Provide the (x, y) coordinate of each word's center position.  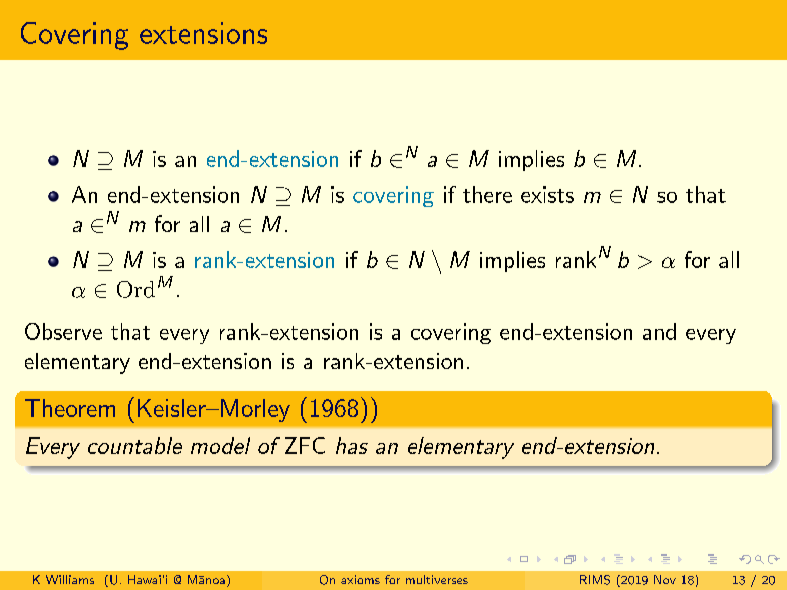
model (220, 445)
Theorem (70, 408)
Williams (70, 579)
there (487, 194)
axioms (360, 579)
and (659, 331)
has (352, 445)
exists (547, 194)
